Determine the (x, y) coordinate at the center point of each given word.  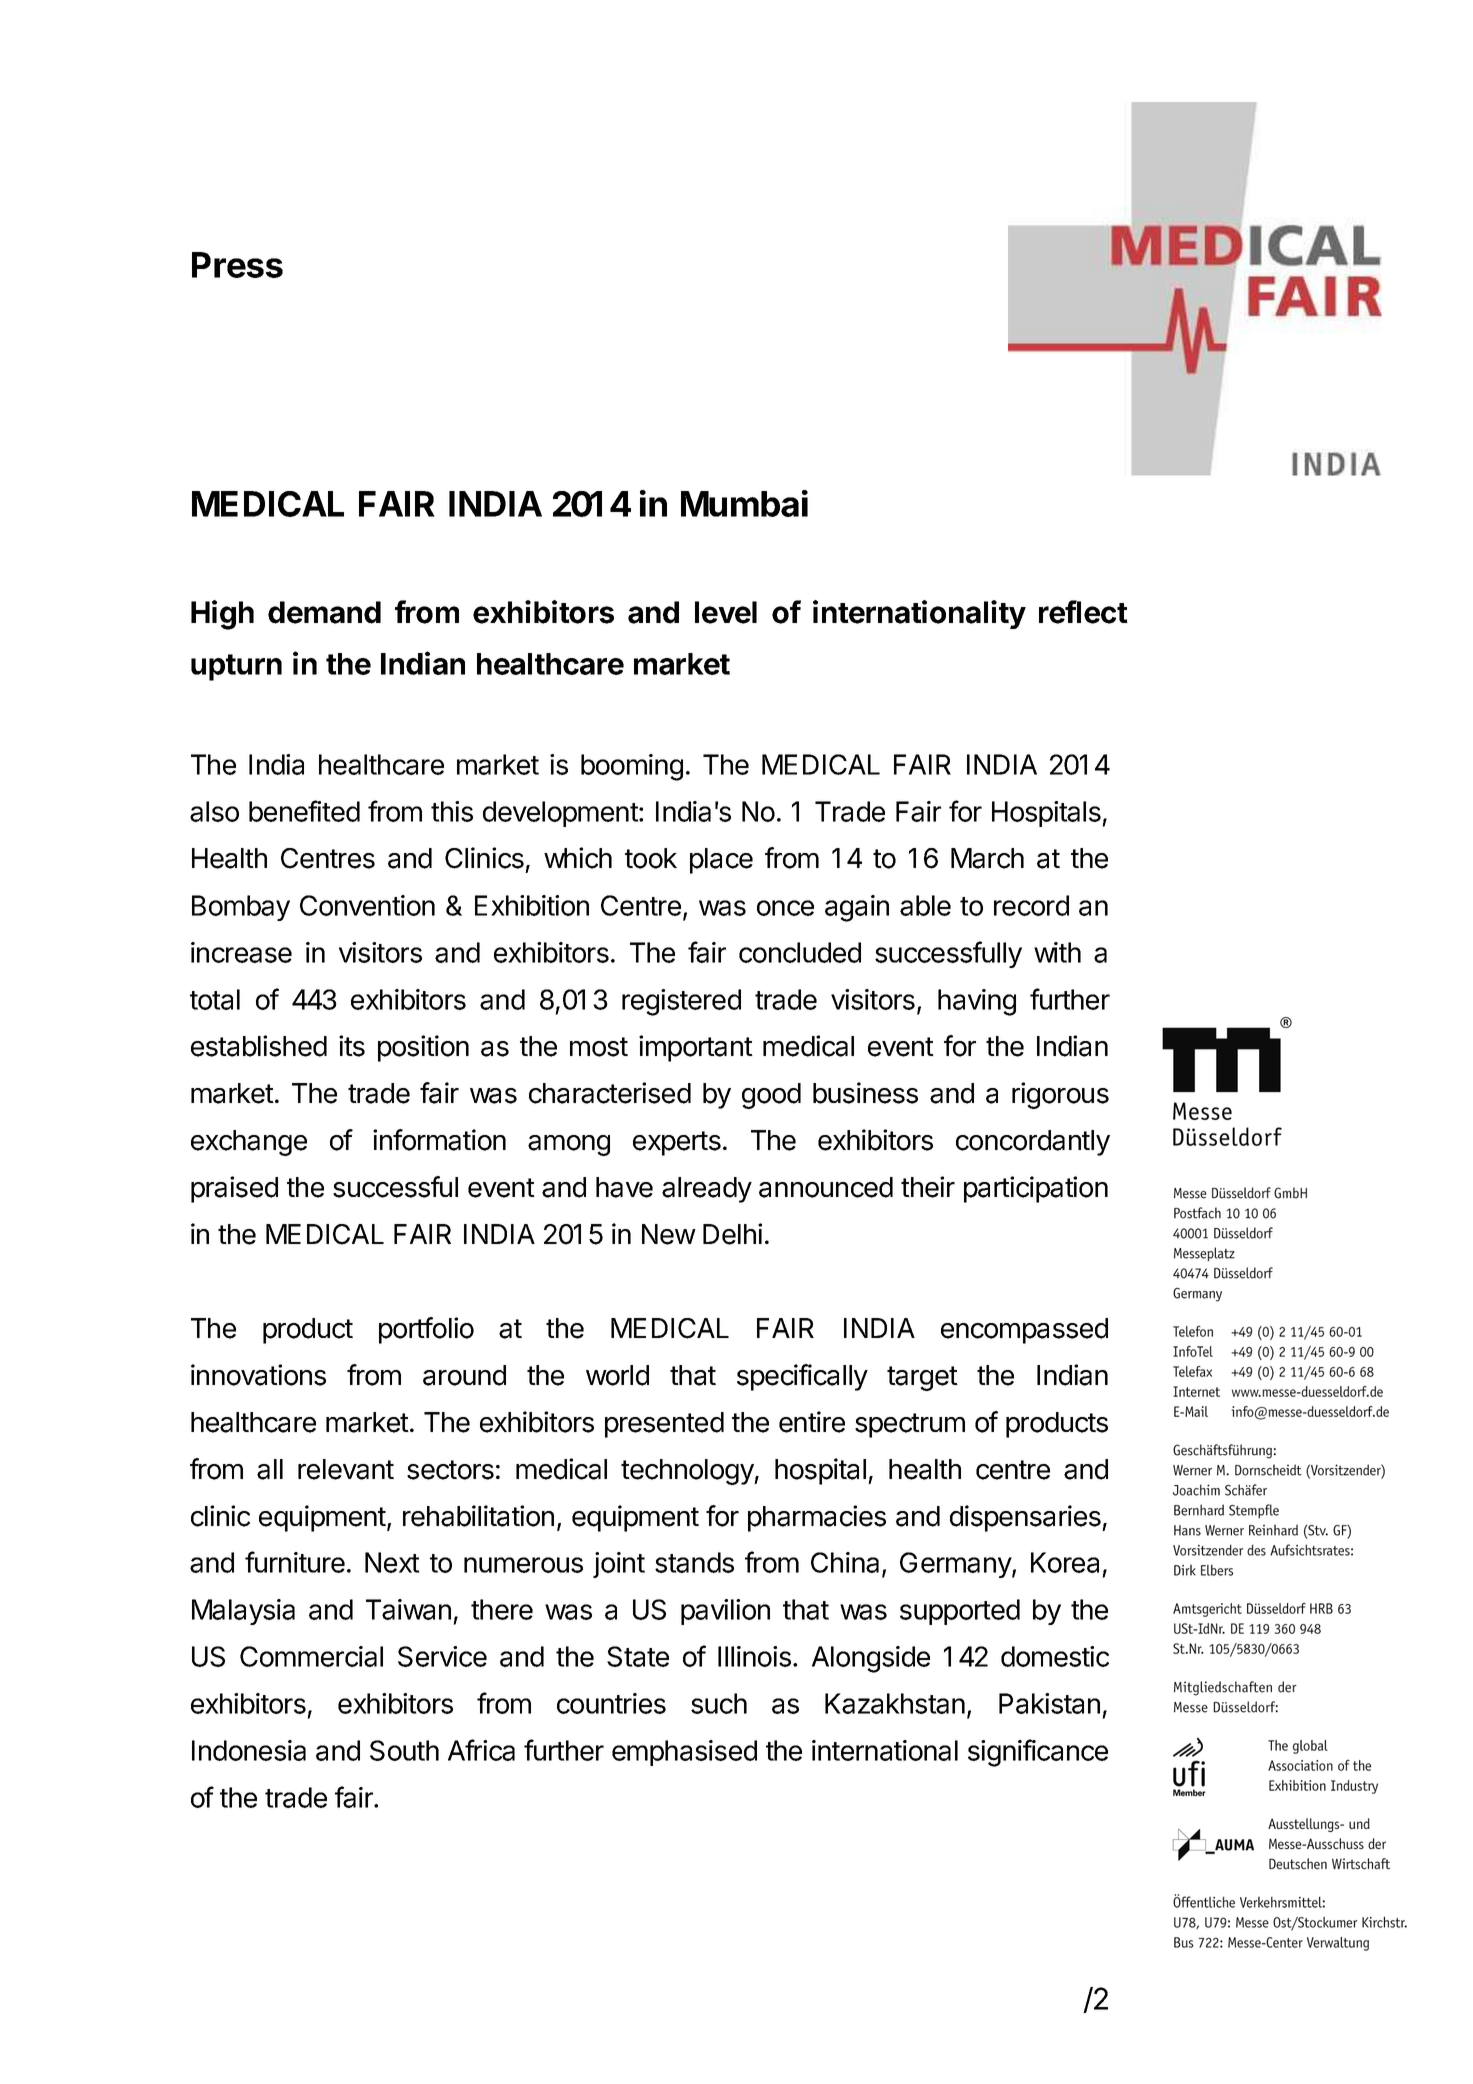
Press (237, 265)
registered (681, 1002)
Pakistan (1049, 1703)
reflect (1083, 612)
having (977, 1002)
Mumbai (744, 503)
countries (611, 1703)
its (352, 1046)
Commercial (311, 1656)
